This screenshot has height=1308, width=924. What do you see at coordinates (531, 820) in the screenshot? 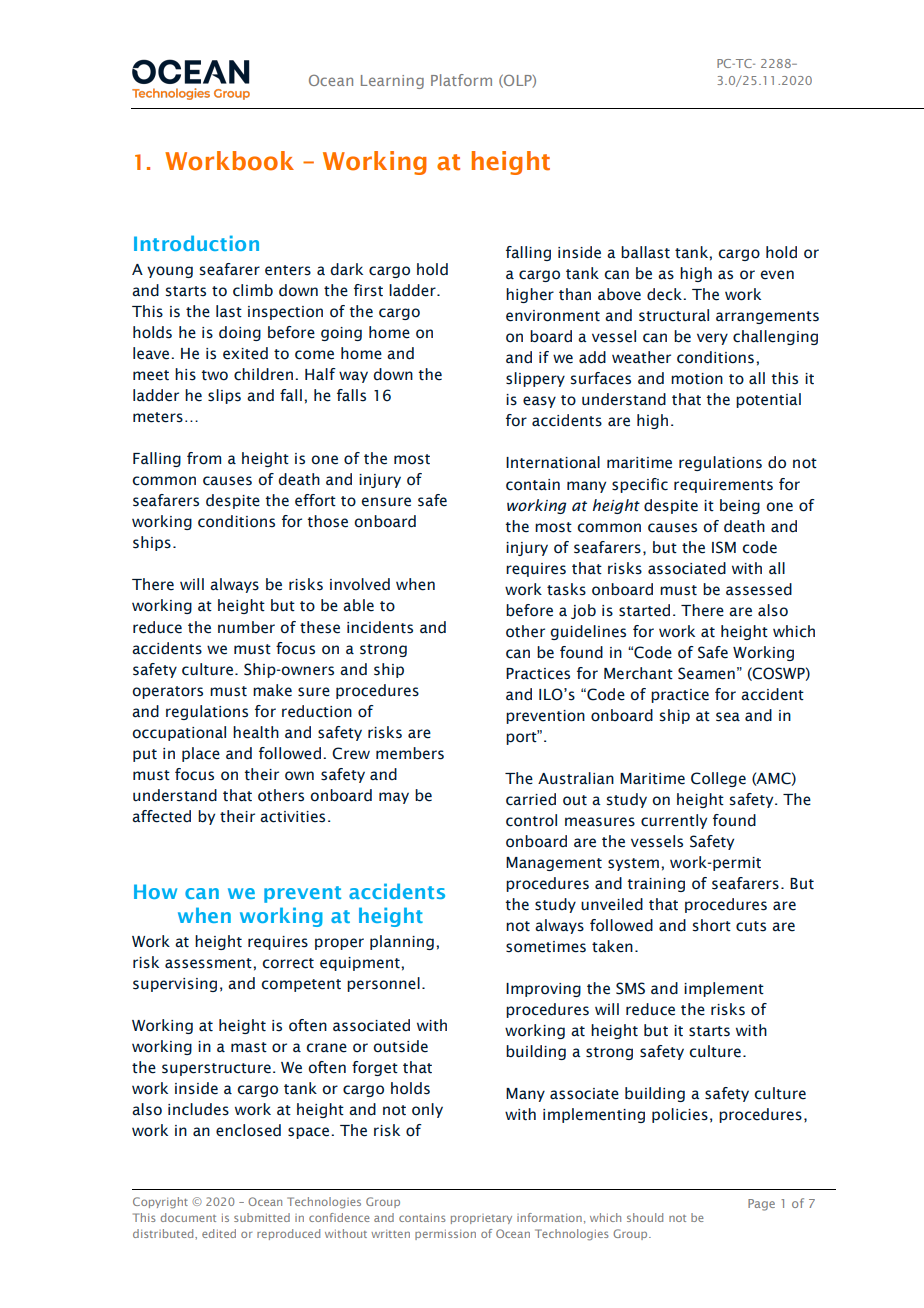
I see `control` at bounding box center [531, 820].
